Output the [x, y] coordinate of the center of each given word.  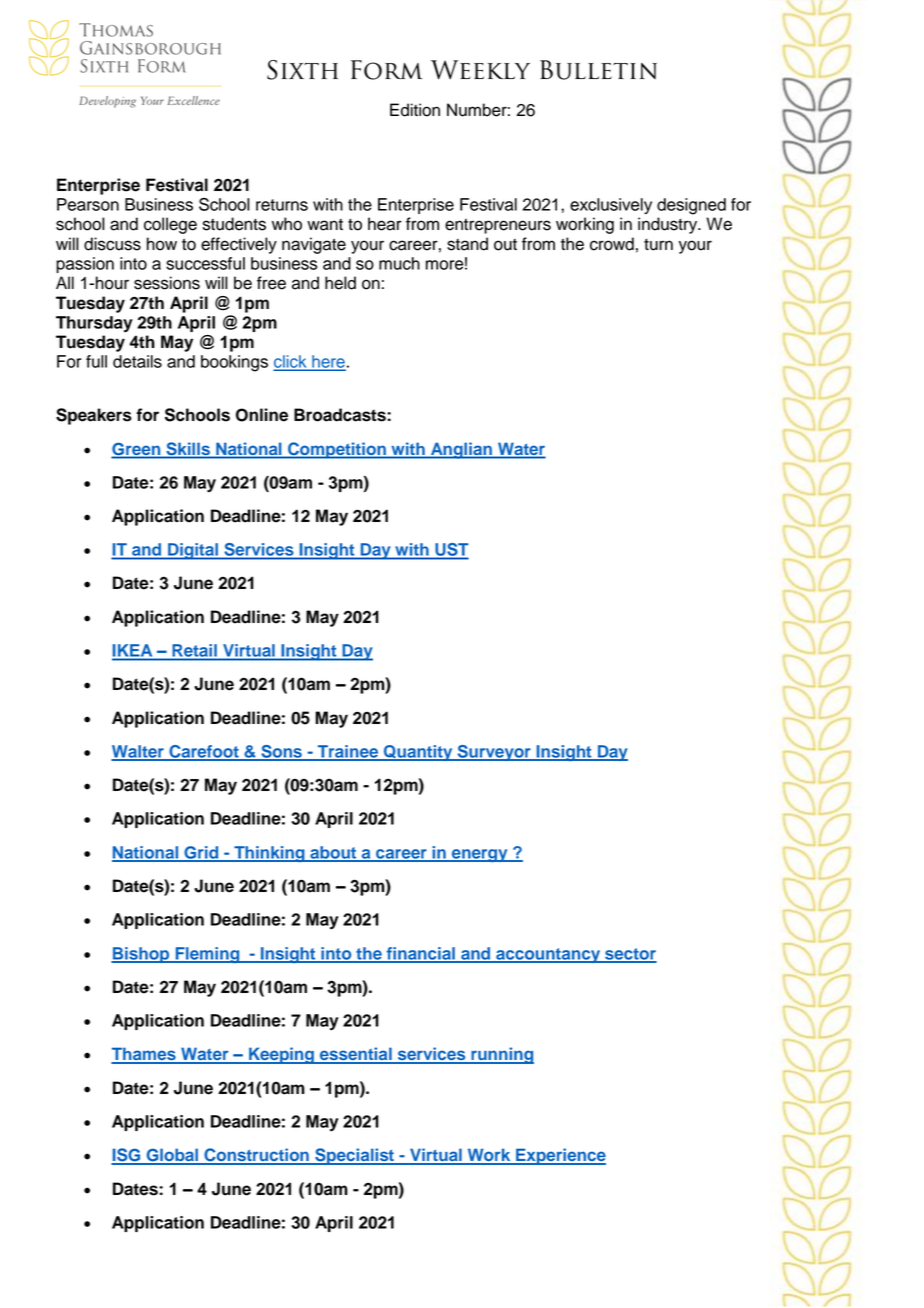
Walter [138, 752]
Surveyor [494, 753]
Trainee [348, 752]
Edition [415, 110]
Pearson [88, 204]
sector [630, 955]
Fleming [207, 955]
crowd [612, 244]
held [340, 283]
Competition [337, 450]
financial [420, 954]
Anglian [461, 450]
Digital [193, 551]
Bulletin [598, 70]
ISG [127, 1156]
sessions [167, 283]
